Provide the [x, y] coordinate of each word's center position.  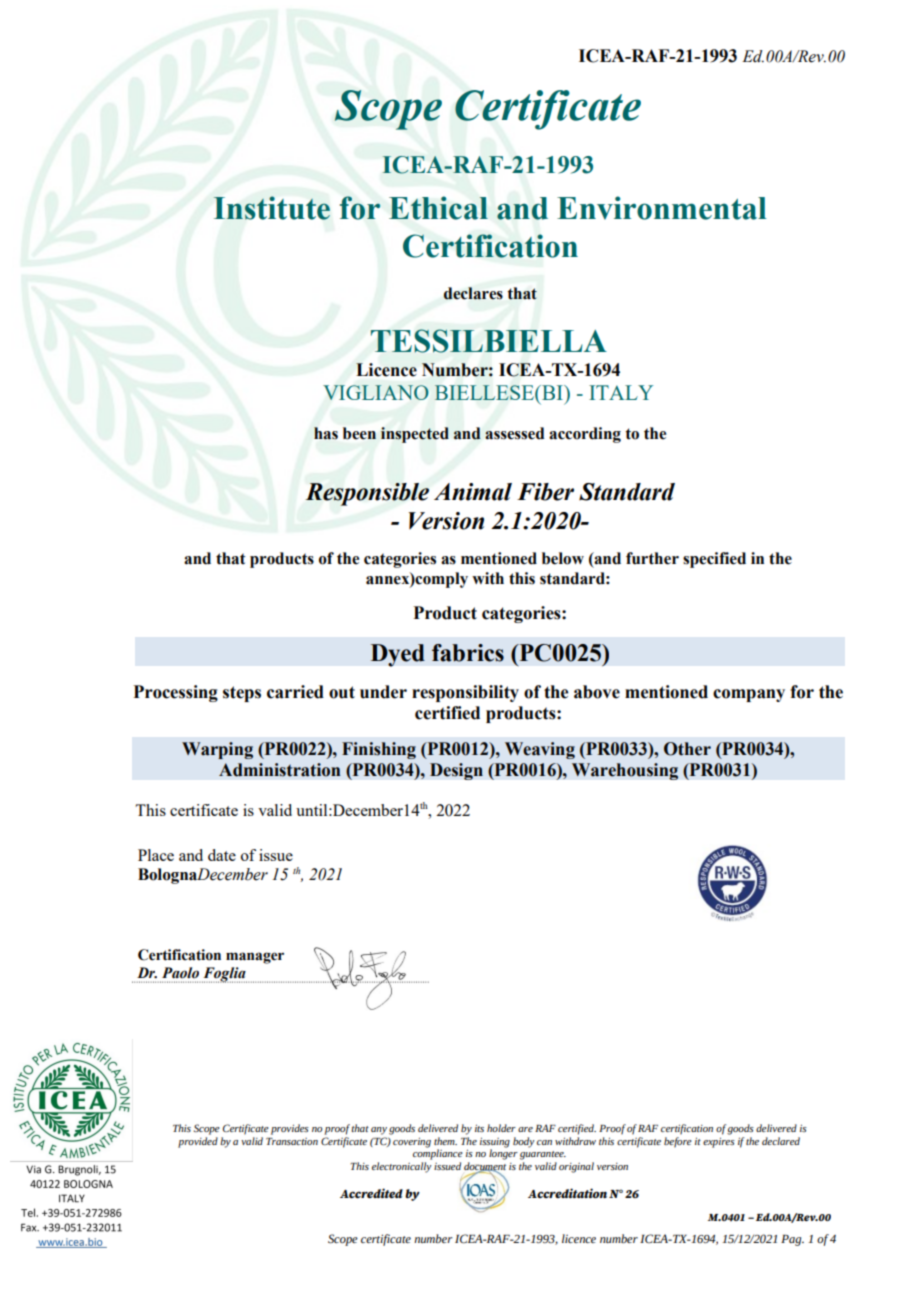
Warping [217, 750]
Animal [473, 492]
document [485, 1167]
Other [687, 749]
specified [714, 560]
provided [198, 1142]
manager [255, 958]
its [479, 1128]
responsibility [465, 693]
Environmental [662, 208]
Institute [272, 208]
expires [719, 1143]
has [326, 433]
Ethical [438, 208]
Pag [792, 1240]
